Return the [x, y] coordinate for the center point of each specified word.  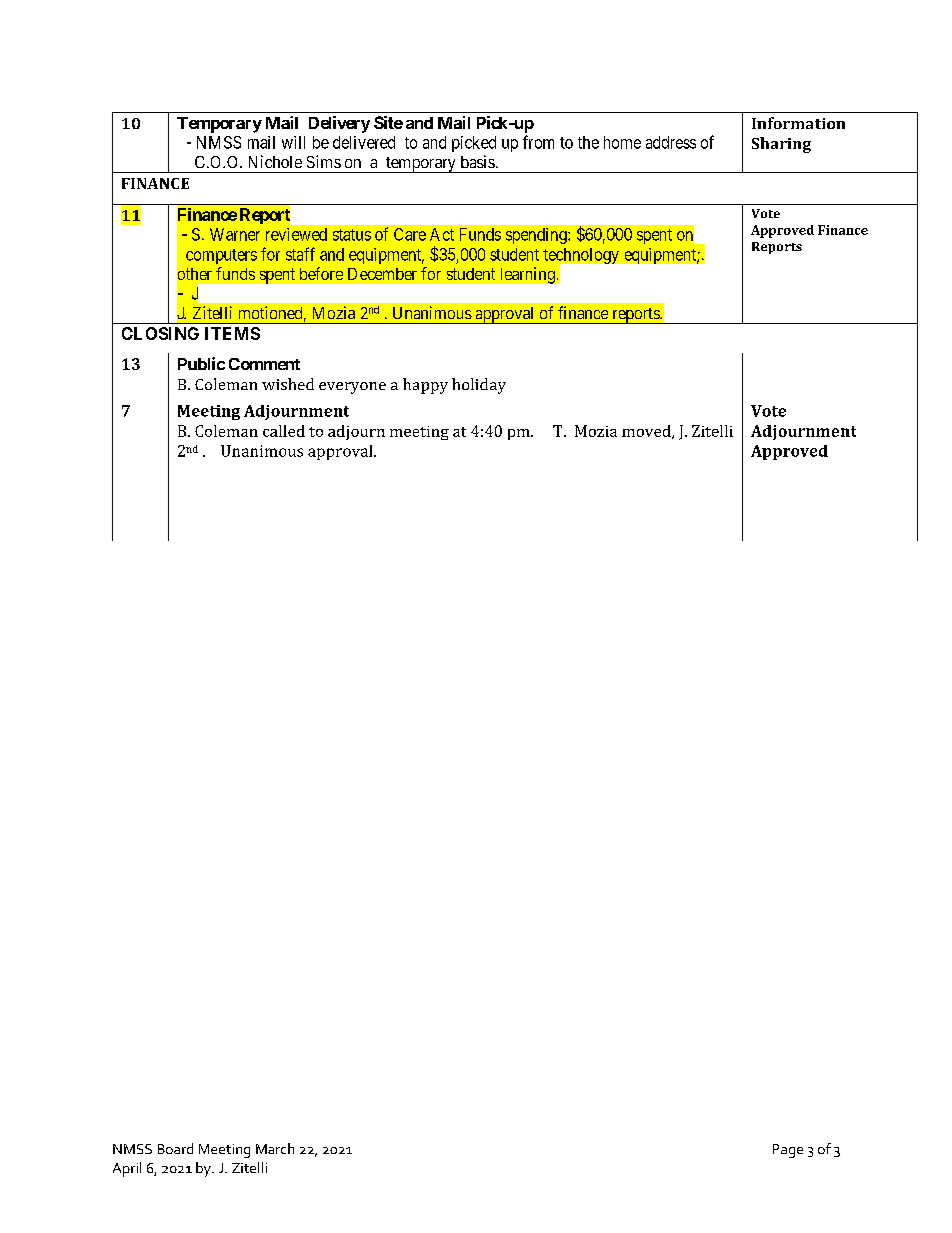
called [284, 431]
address [671, 142]
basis [478, 161]
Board [175, 1148]
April [127, 1169]
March [275, 1148]
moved [647, 432]
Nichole [275, 161]
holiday [479, 386]
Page [788, 1151]
